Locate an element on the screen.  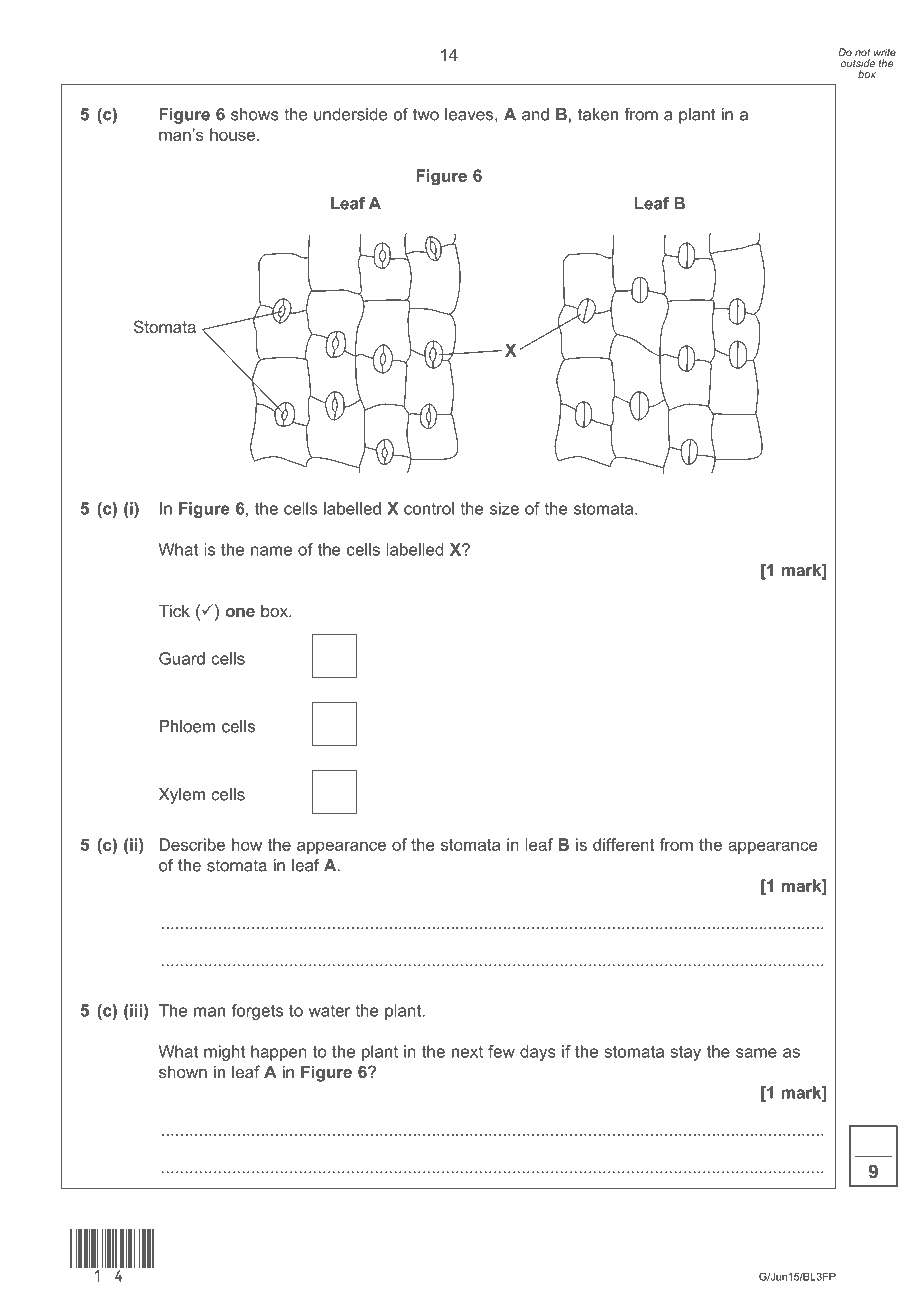
control is located at coordinates (429, 508).
